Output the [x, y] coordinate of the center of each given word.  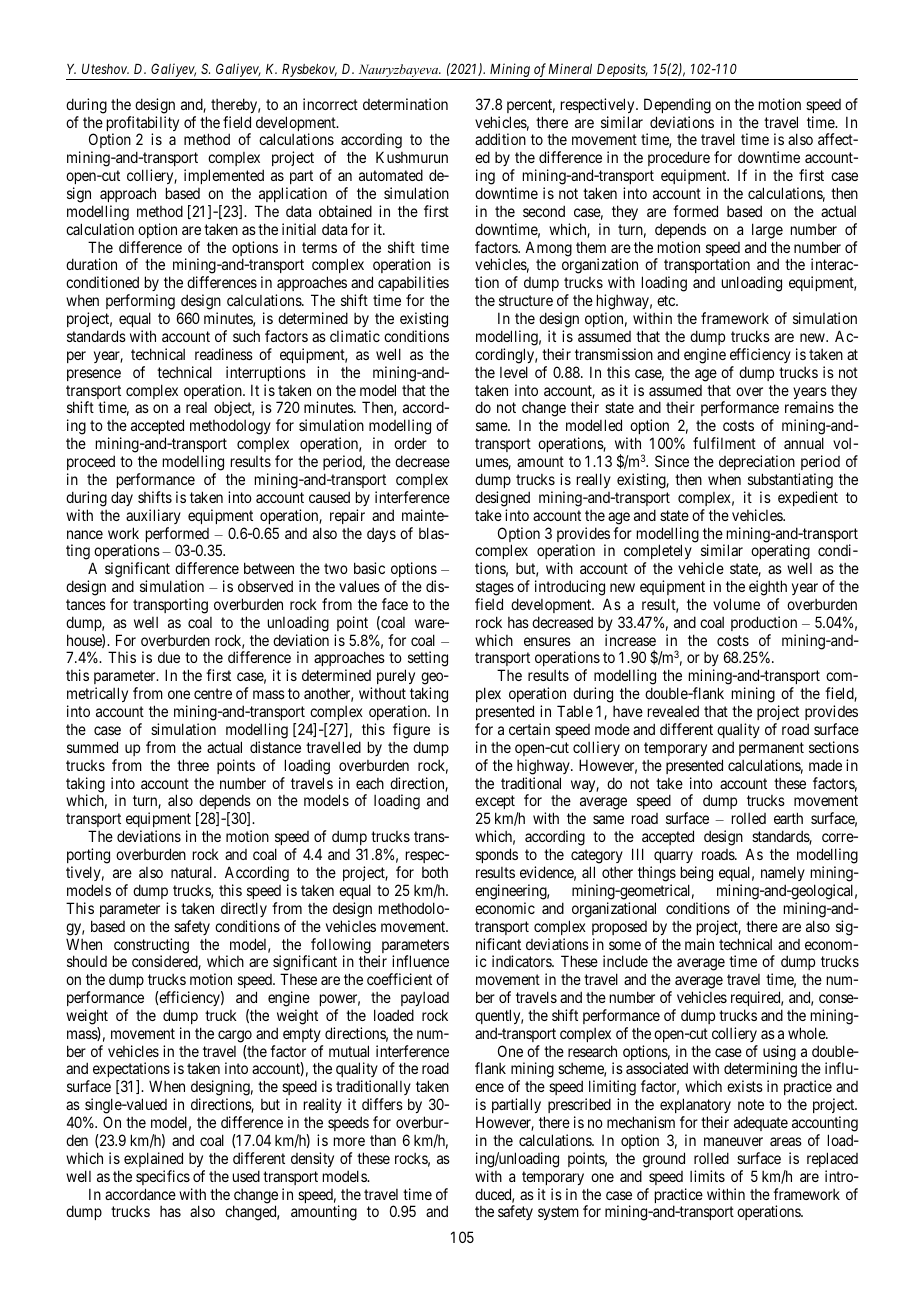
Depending [677, 106]
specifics [163, 1177]
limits [707, 1176]
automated [391, 175]
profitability [143, 125]
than [383, 1140]
